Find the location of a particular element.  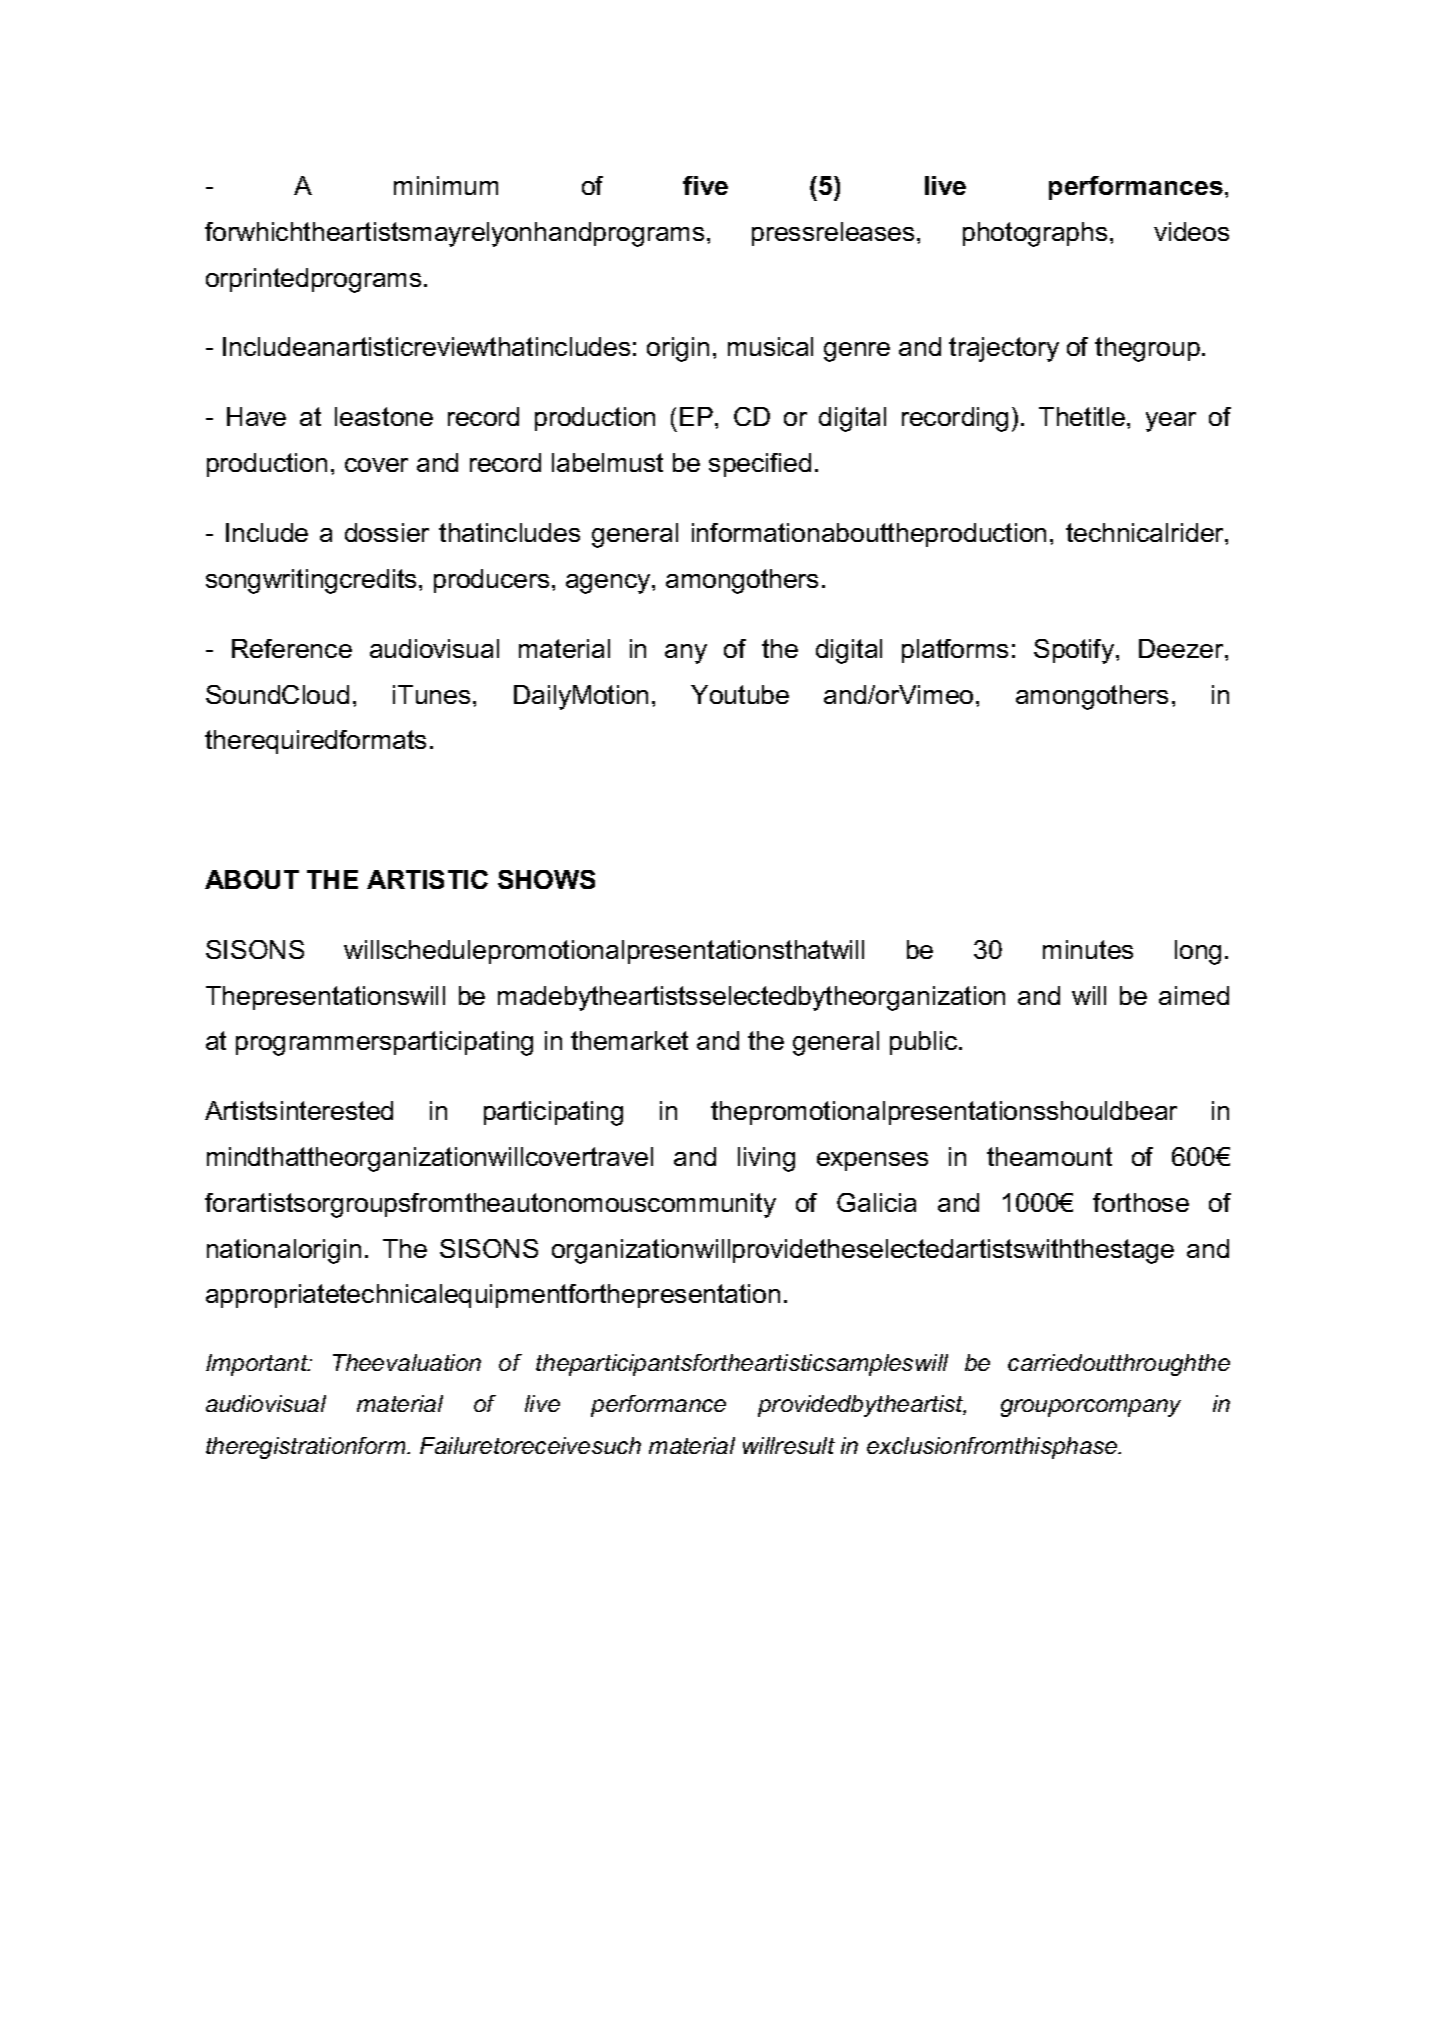

minimum is located at coordinates (446, 185).
